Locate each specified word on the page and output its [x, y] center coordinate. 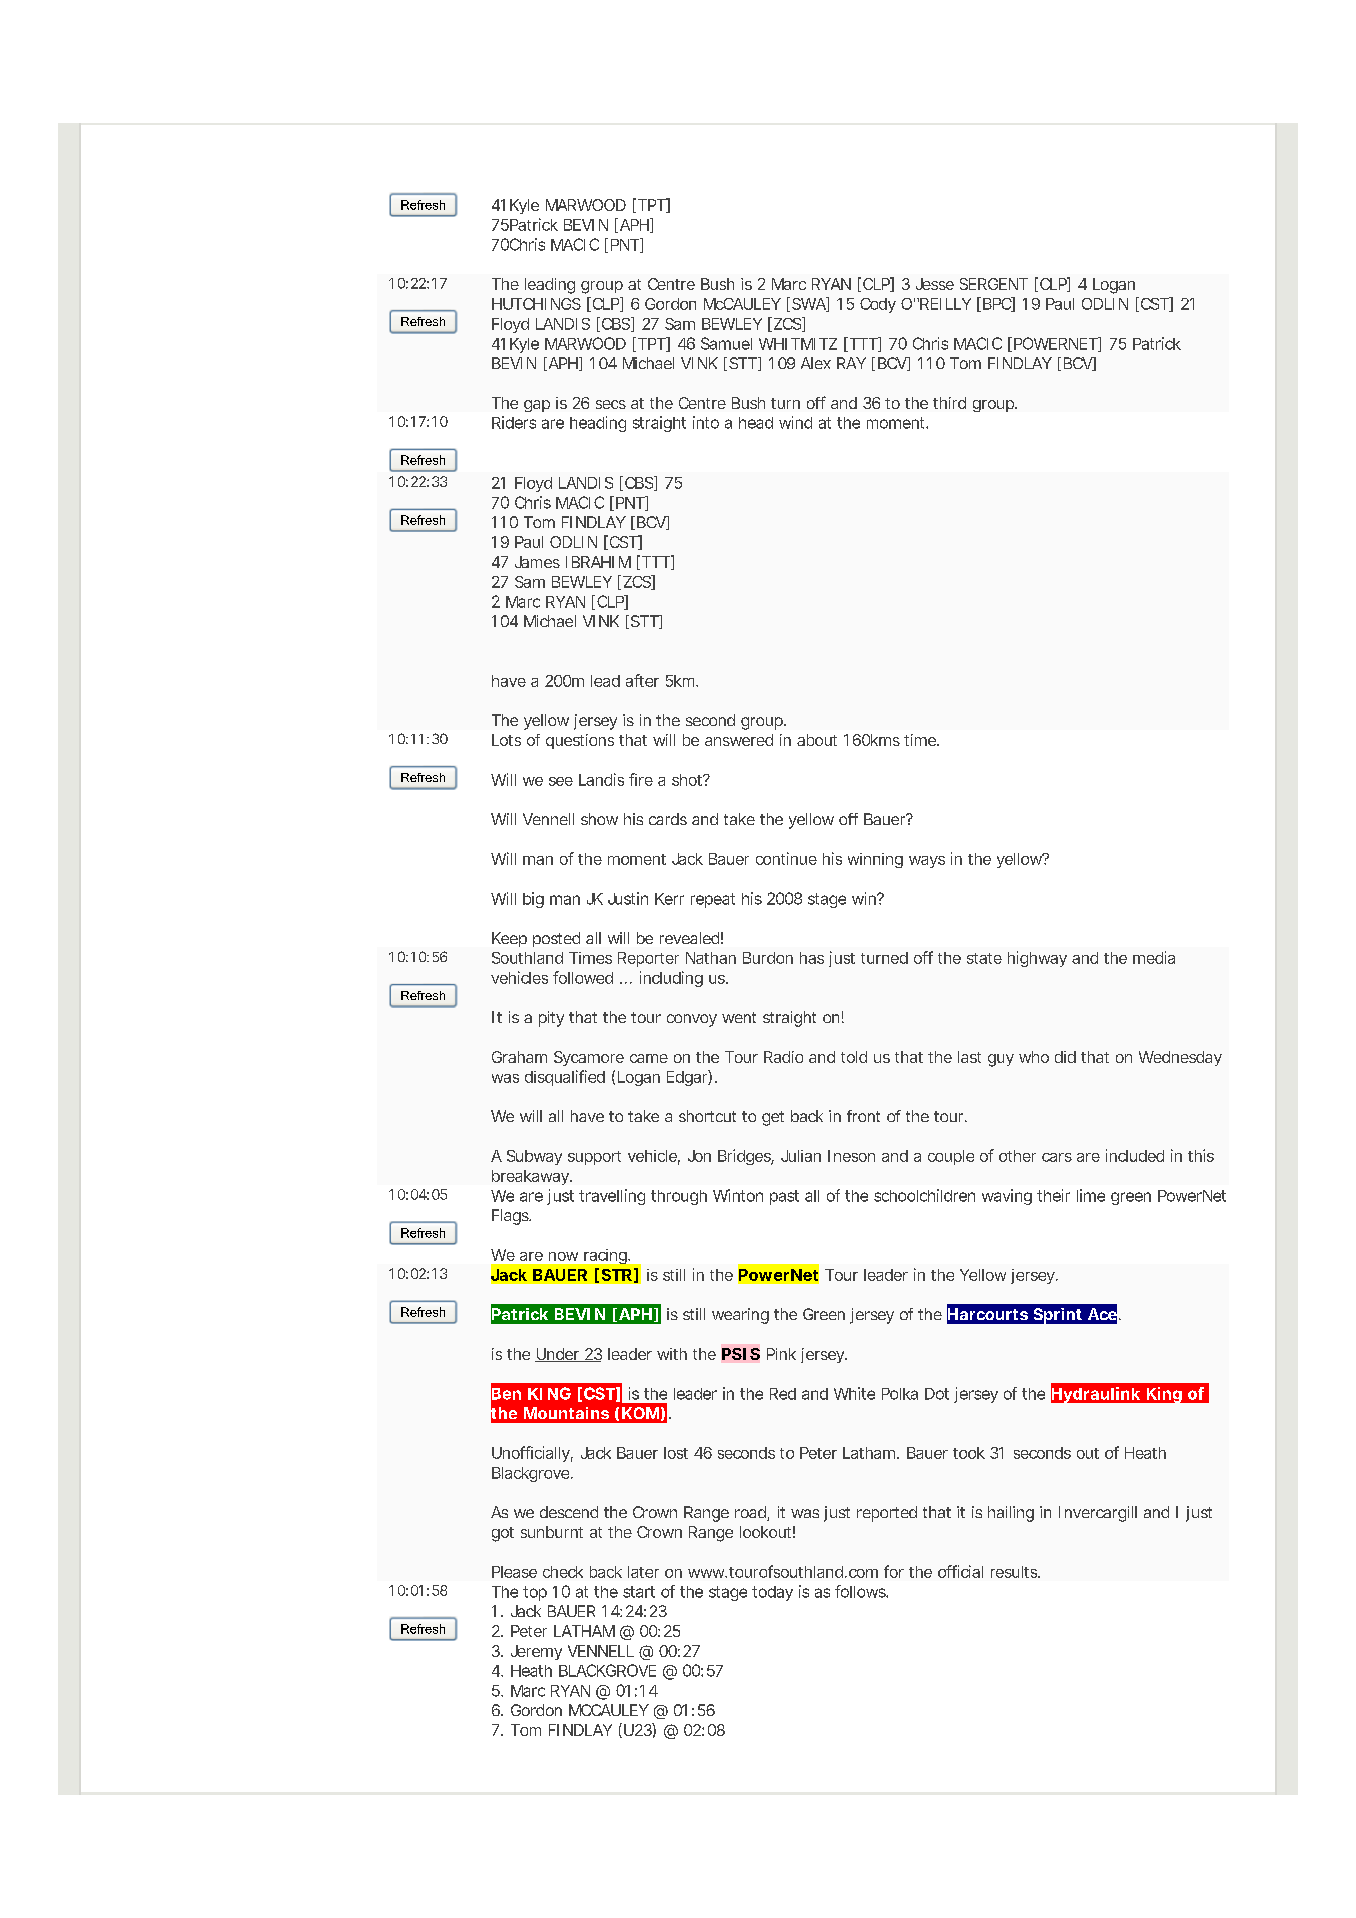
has [812, 958]
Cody [878, 305]
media [1154, 957]
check [563, 1572]
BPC [998, 304]
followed [583, 977]
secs [611, 404]
